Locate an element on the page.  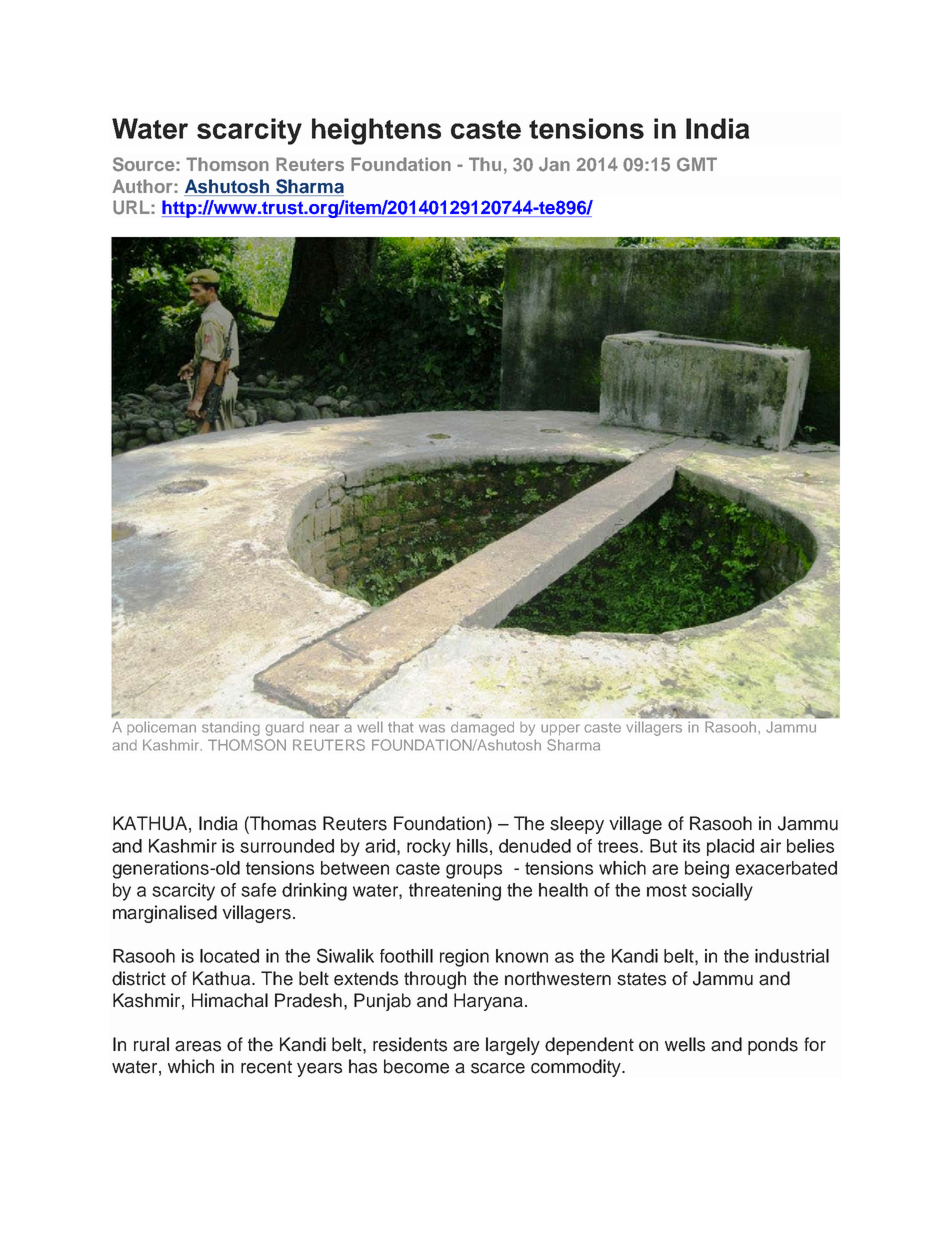
air is located at coordinates (770, 846).
